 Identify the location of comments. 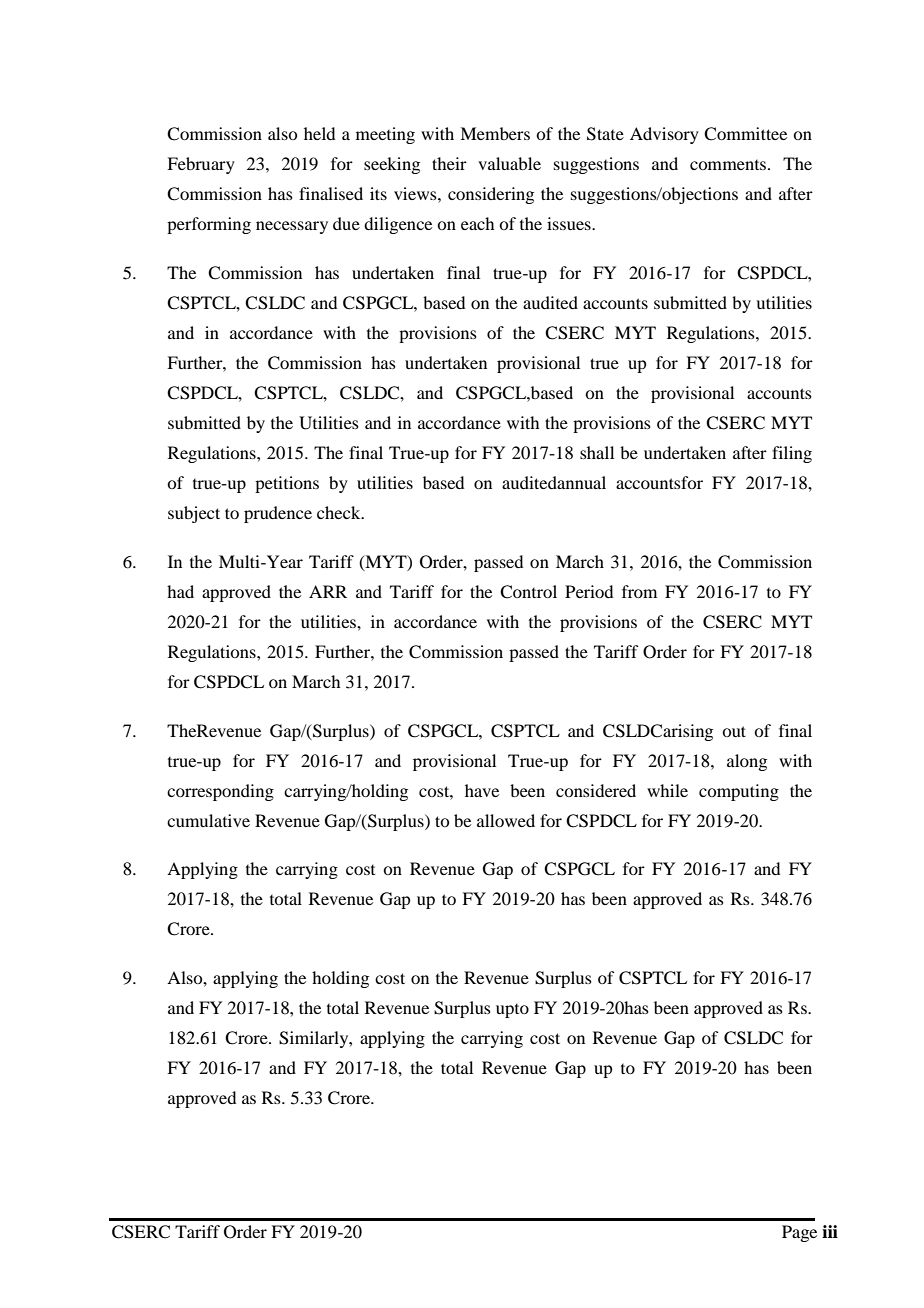
(729, 165).
